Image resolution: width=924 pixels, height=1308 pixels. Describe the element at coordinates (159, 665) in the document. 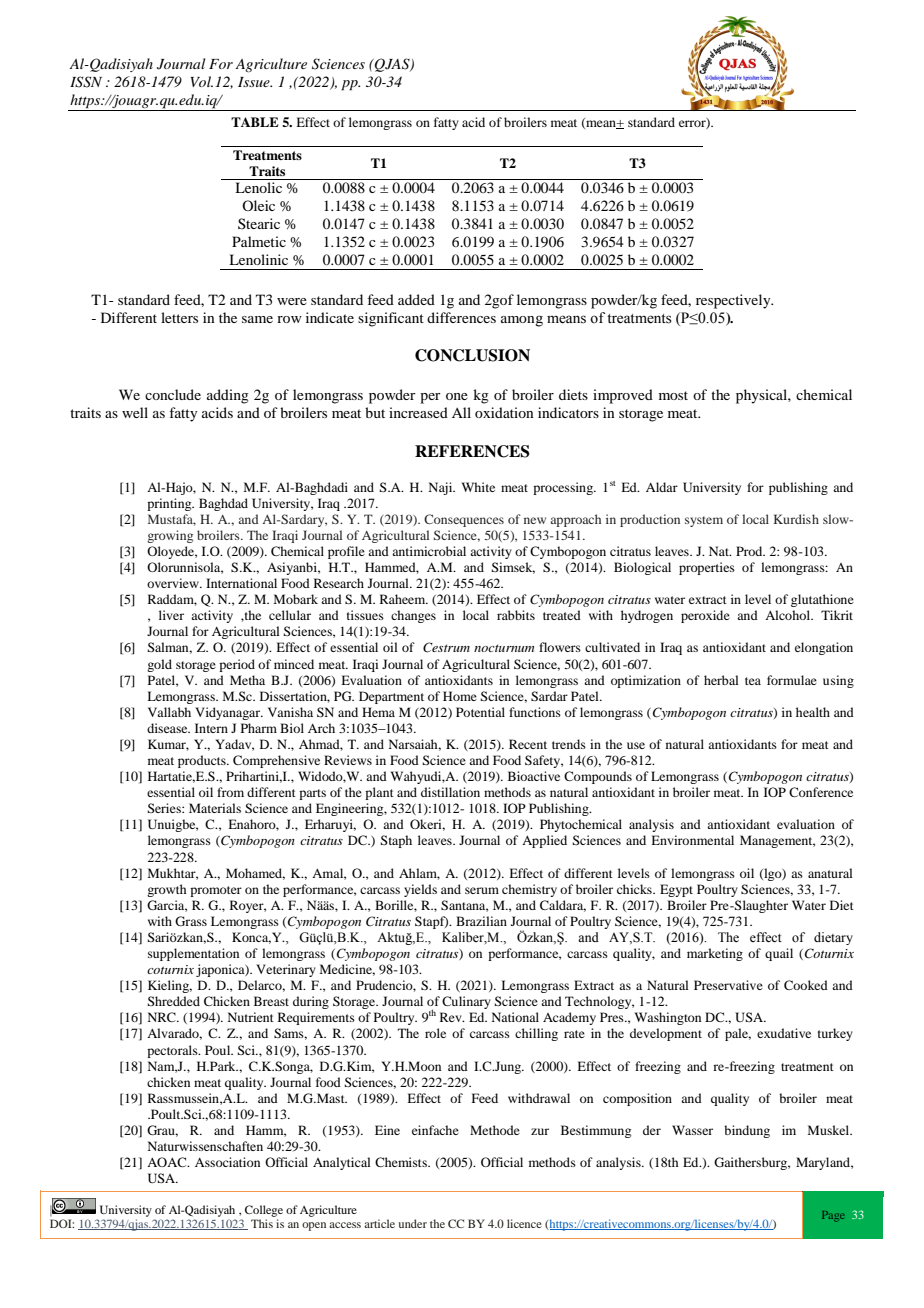

I see `gold` at that location.
